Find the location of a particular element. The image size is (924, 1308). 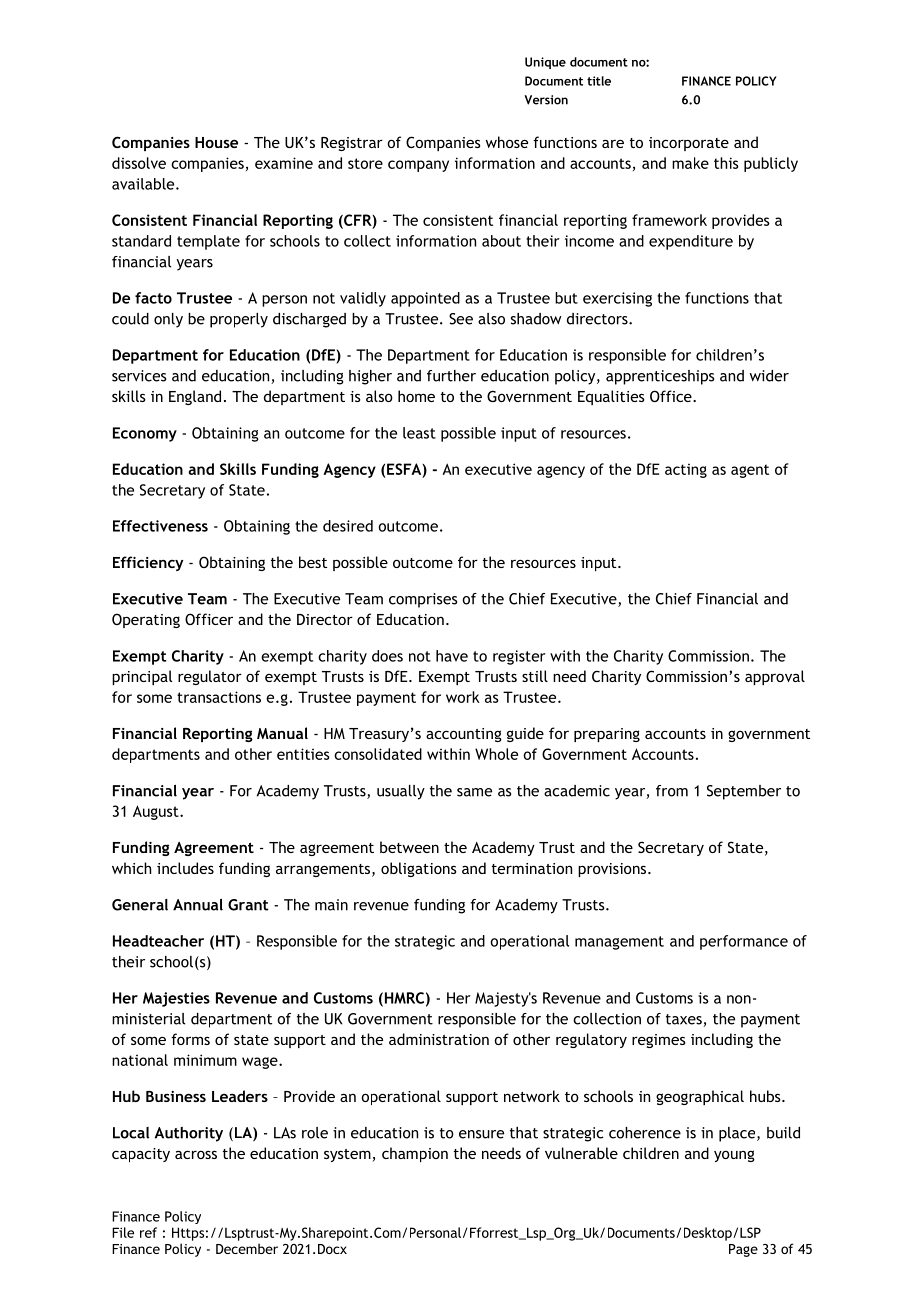

House is located at coordinates (216, 142).
